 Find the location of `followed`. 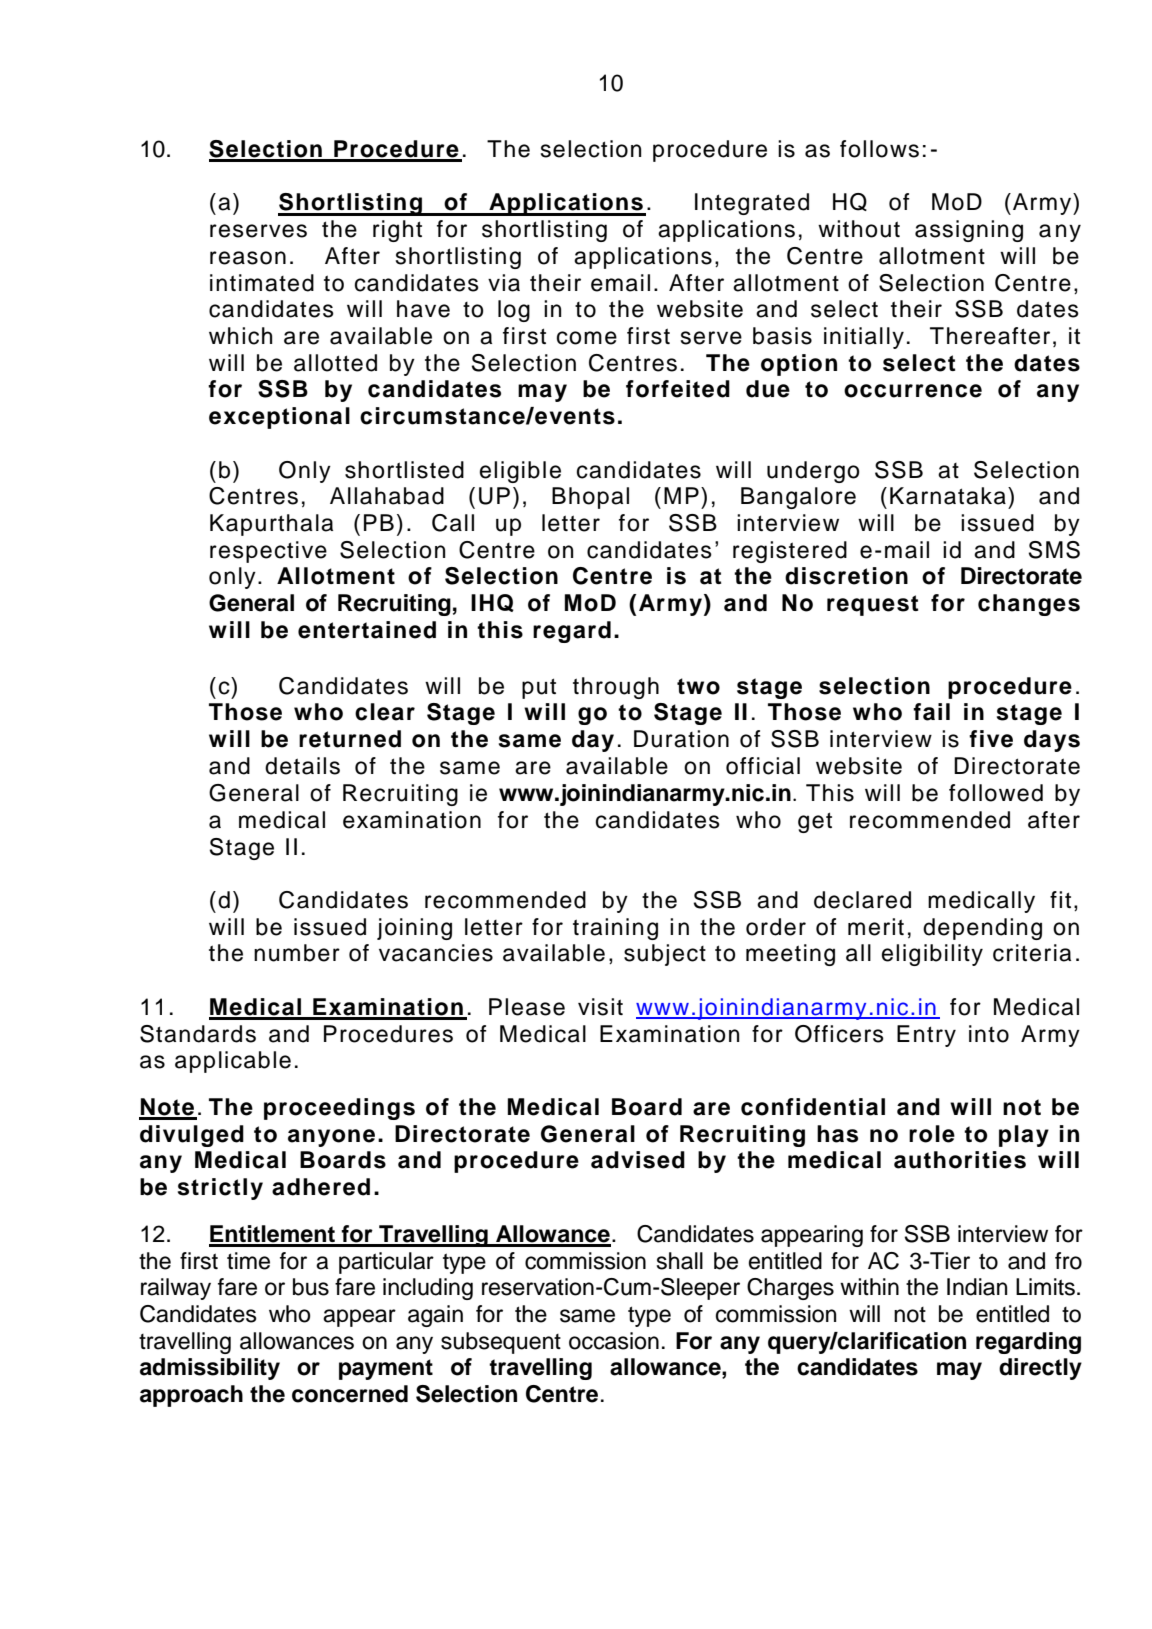

followed is located at coordinates (996, 793).
